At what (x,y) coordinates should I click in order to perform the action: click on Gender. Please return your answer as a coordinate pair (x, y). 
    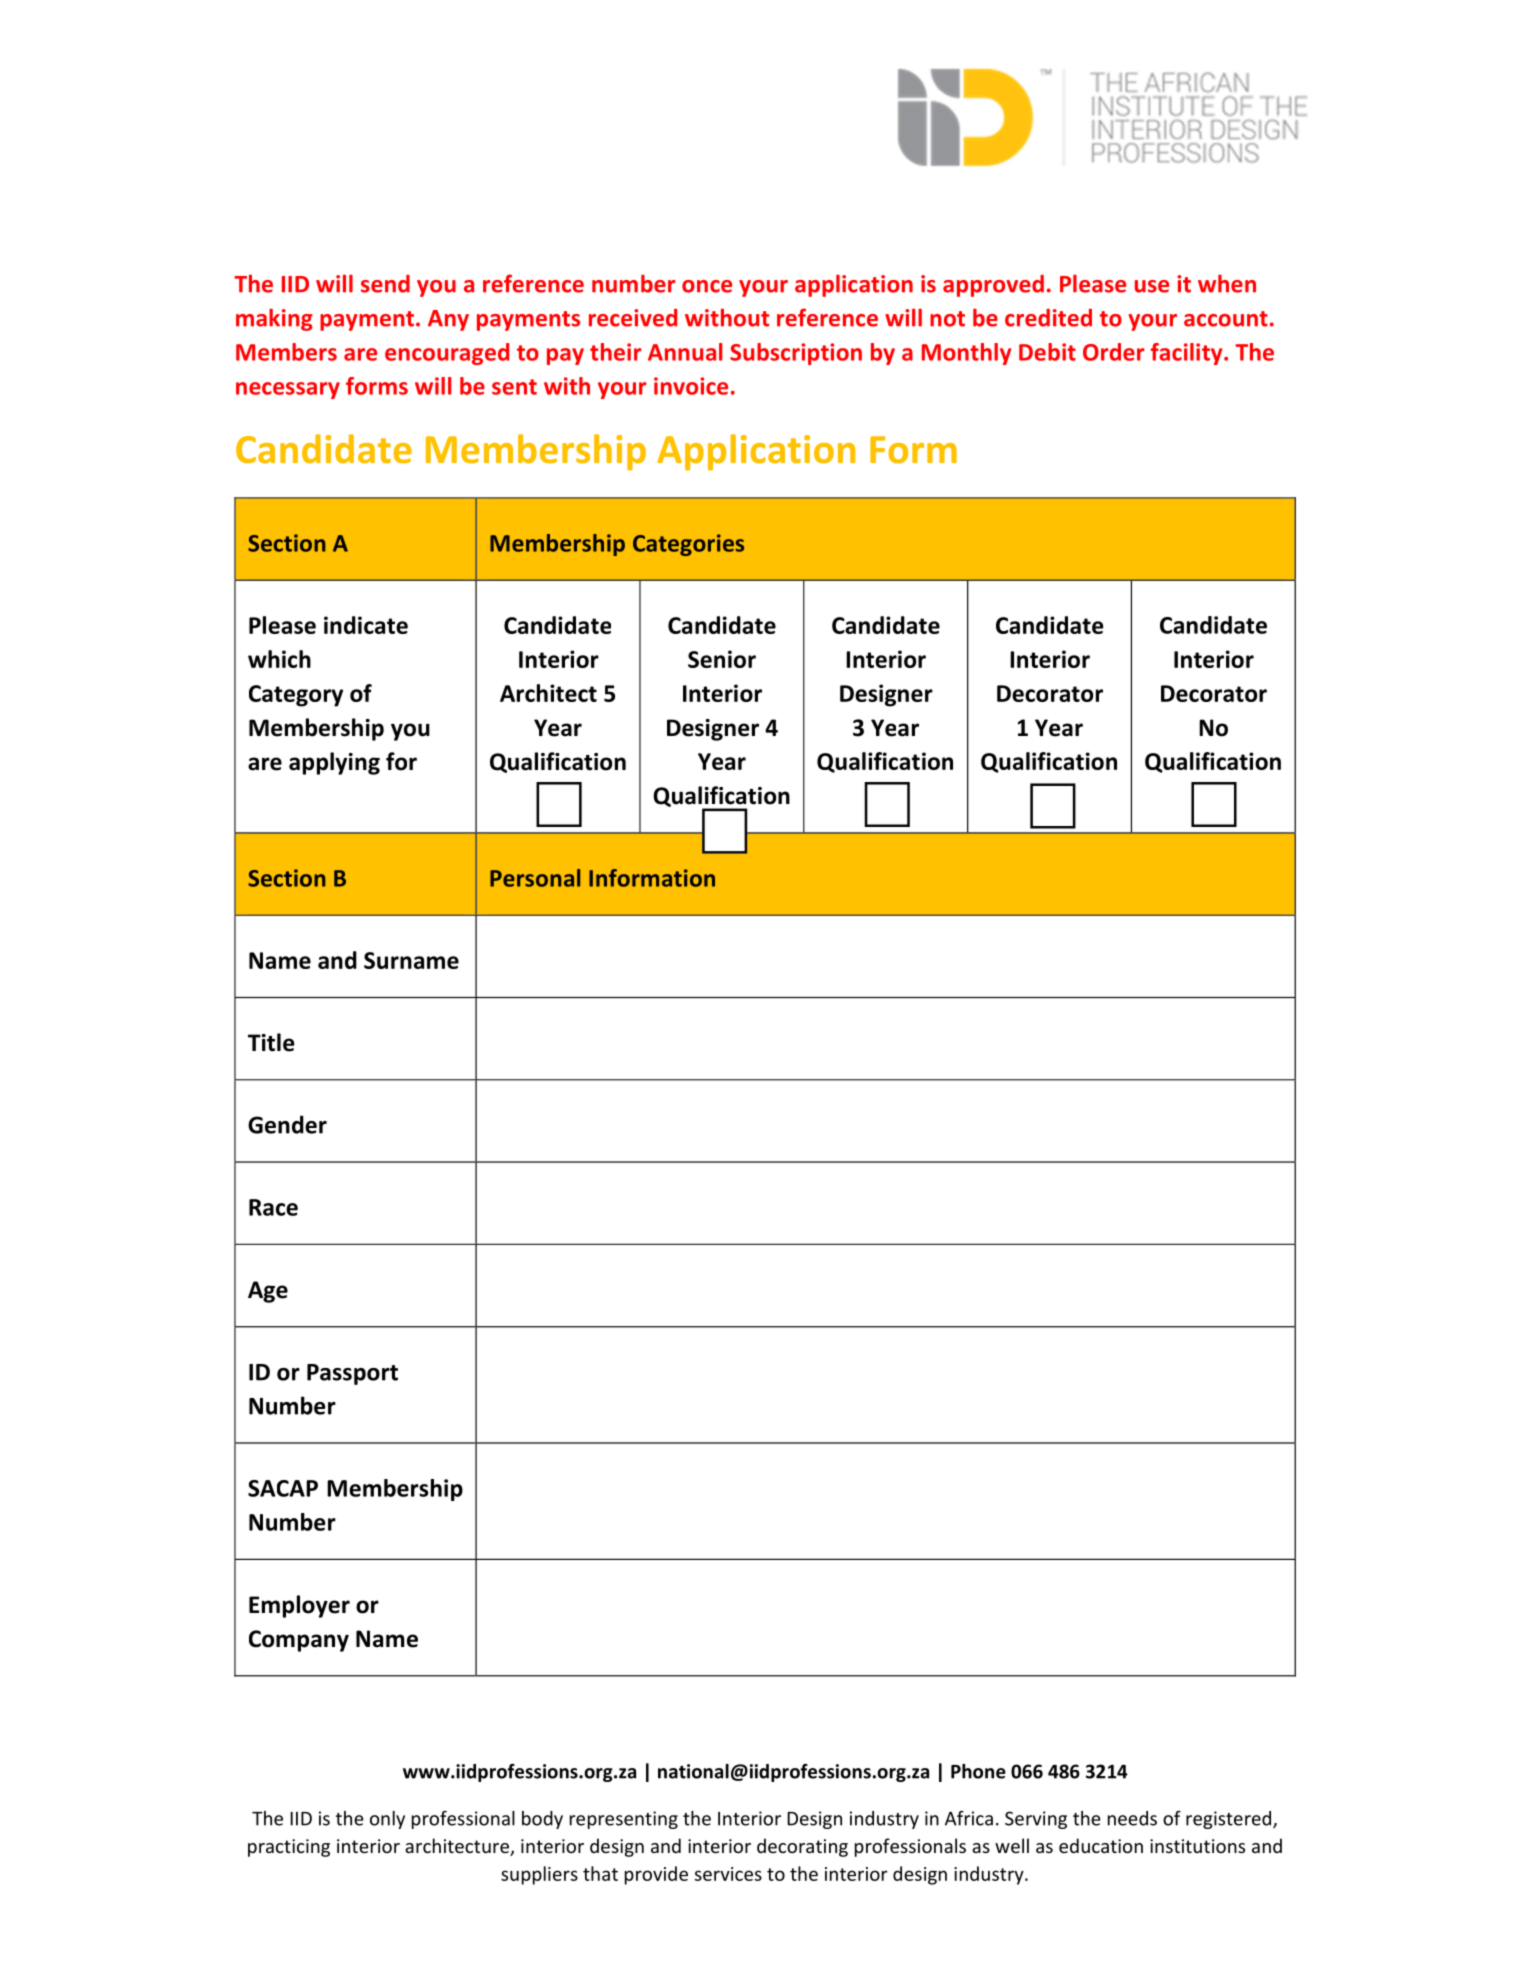
    Looking at the image, I should click on (287, 1124).
